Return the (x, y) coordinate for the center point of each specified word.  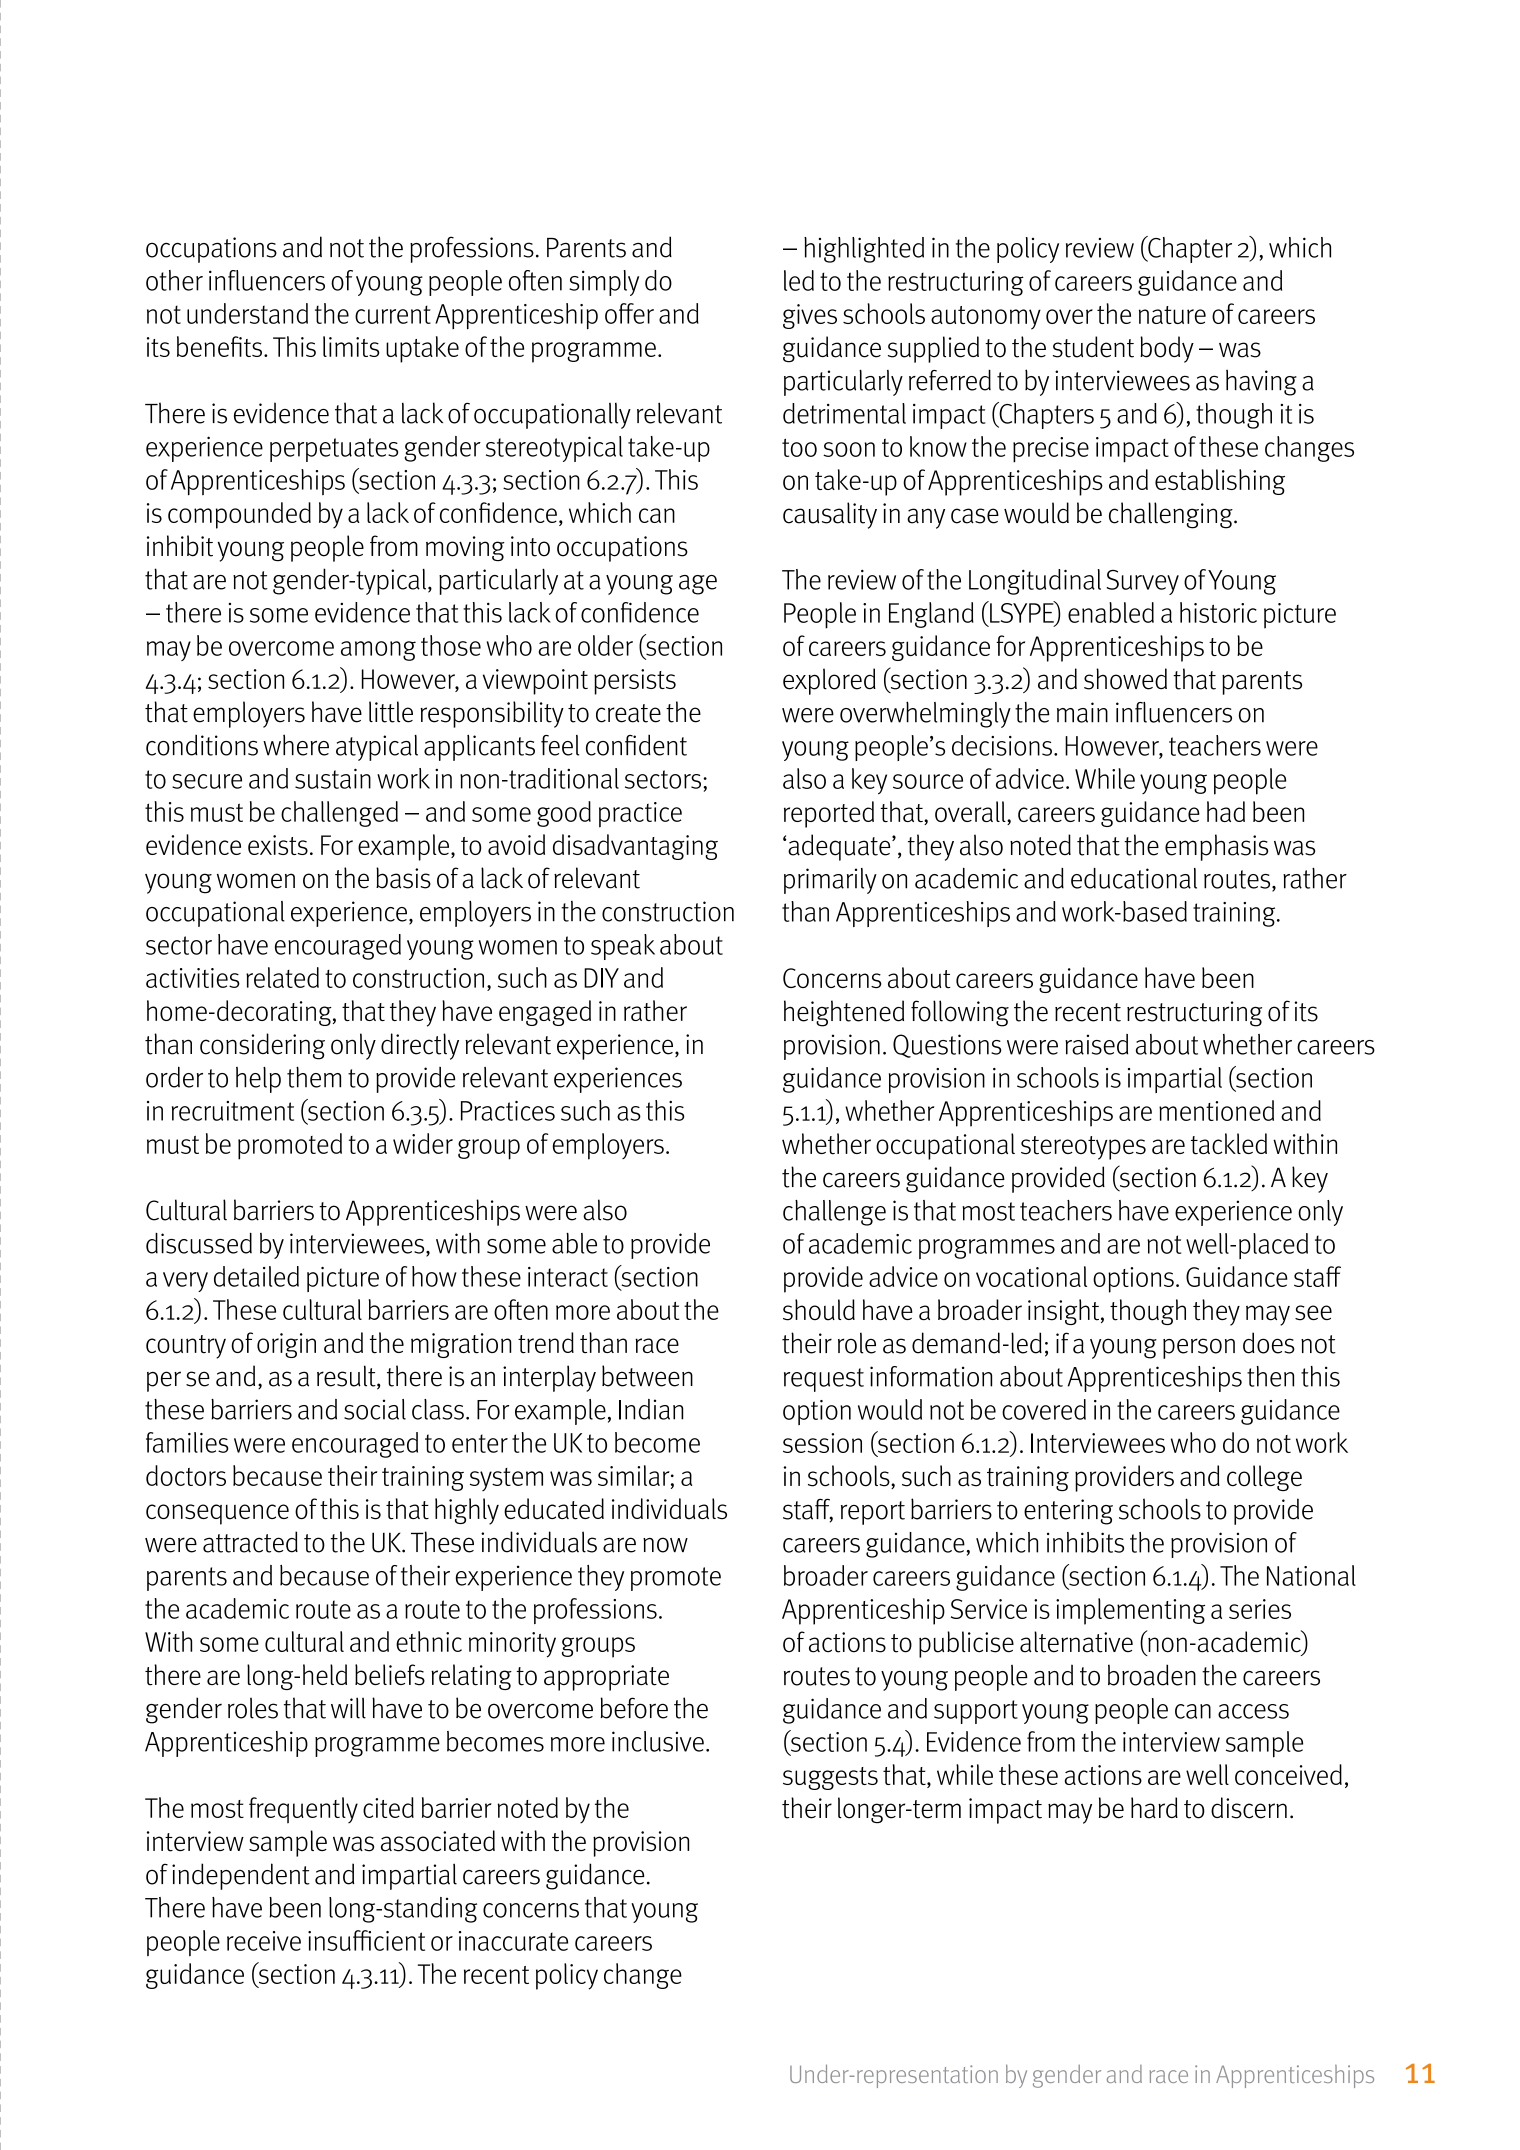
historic (1218, 612)
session (822, 1443)
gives (810, 316)
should (819, 1310)
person (1199, 1348)
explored (829, 681)
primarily (830, 881)
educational (1134, 878)
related (282, 977)
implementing (1130, 1611)
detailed (256, 1276)
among (378, 651)
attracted (250, 1542)
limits (351, 346)
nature (1172, 315)
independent (241, 1876)
